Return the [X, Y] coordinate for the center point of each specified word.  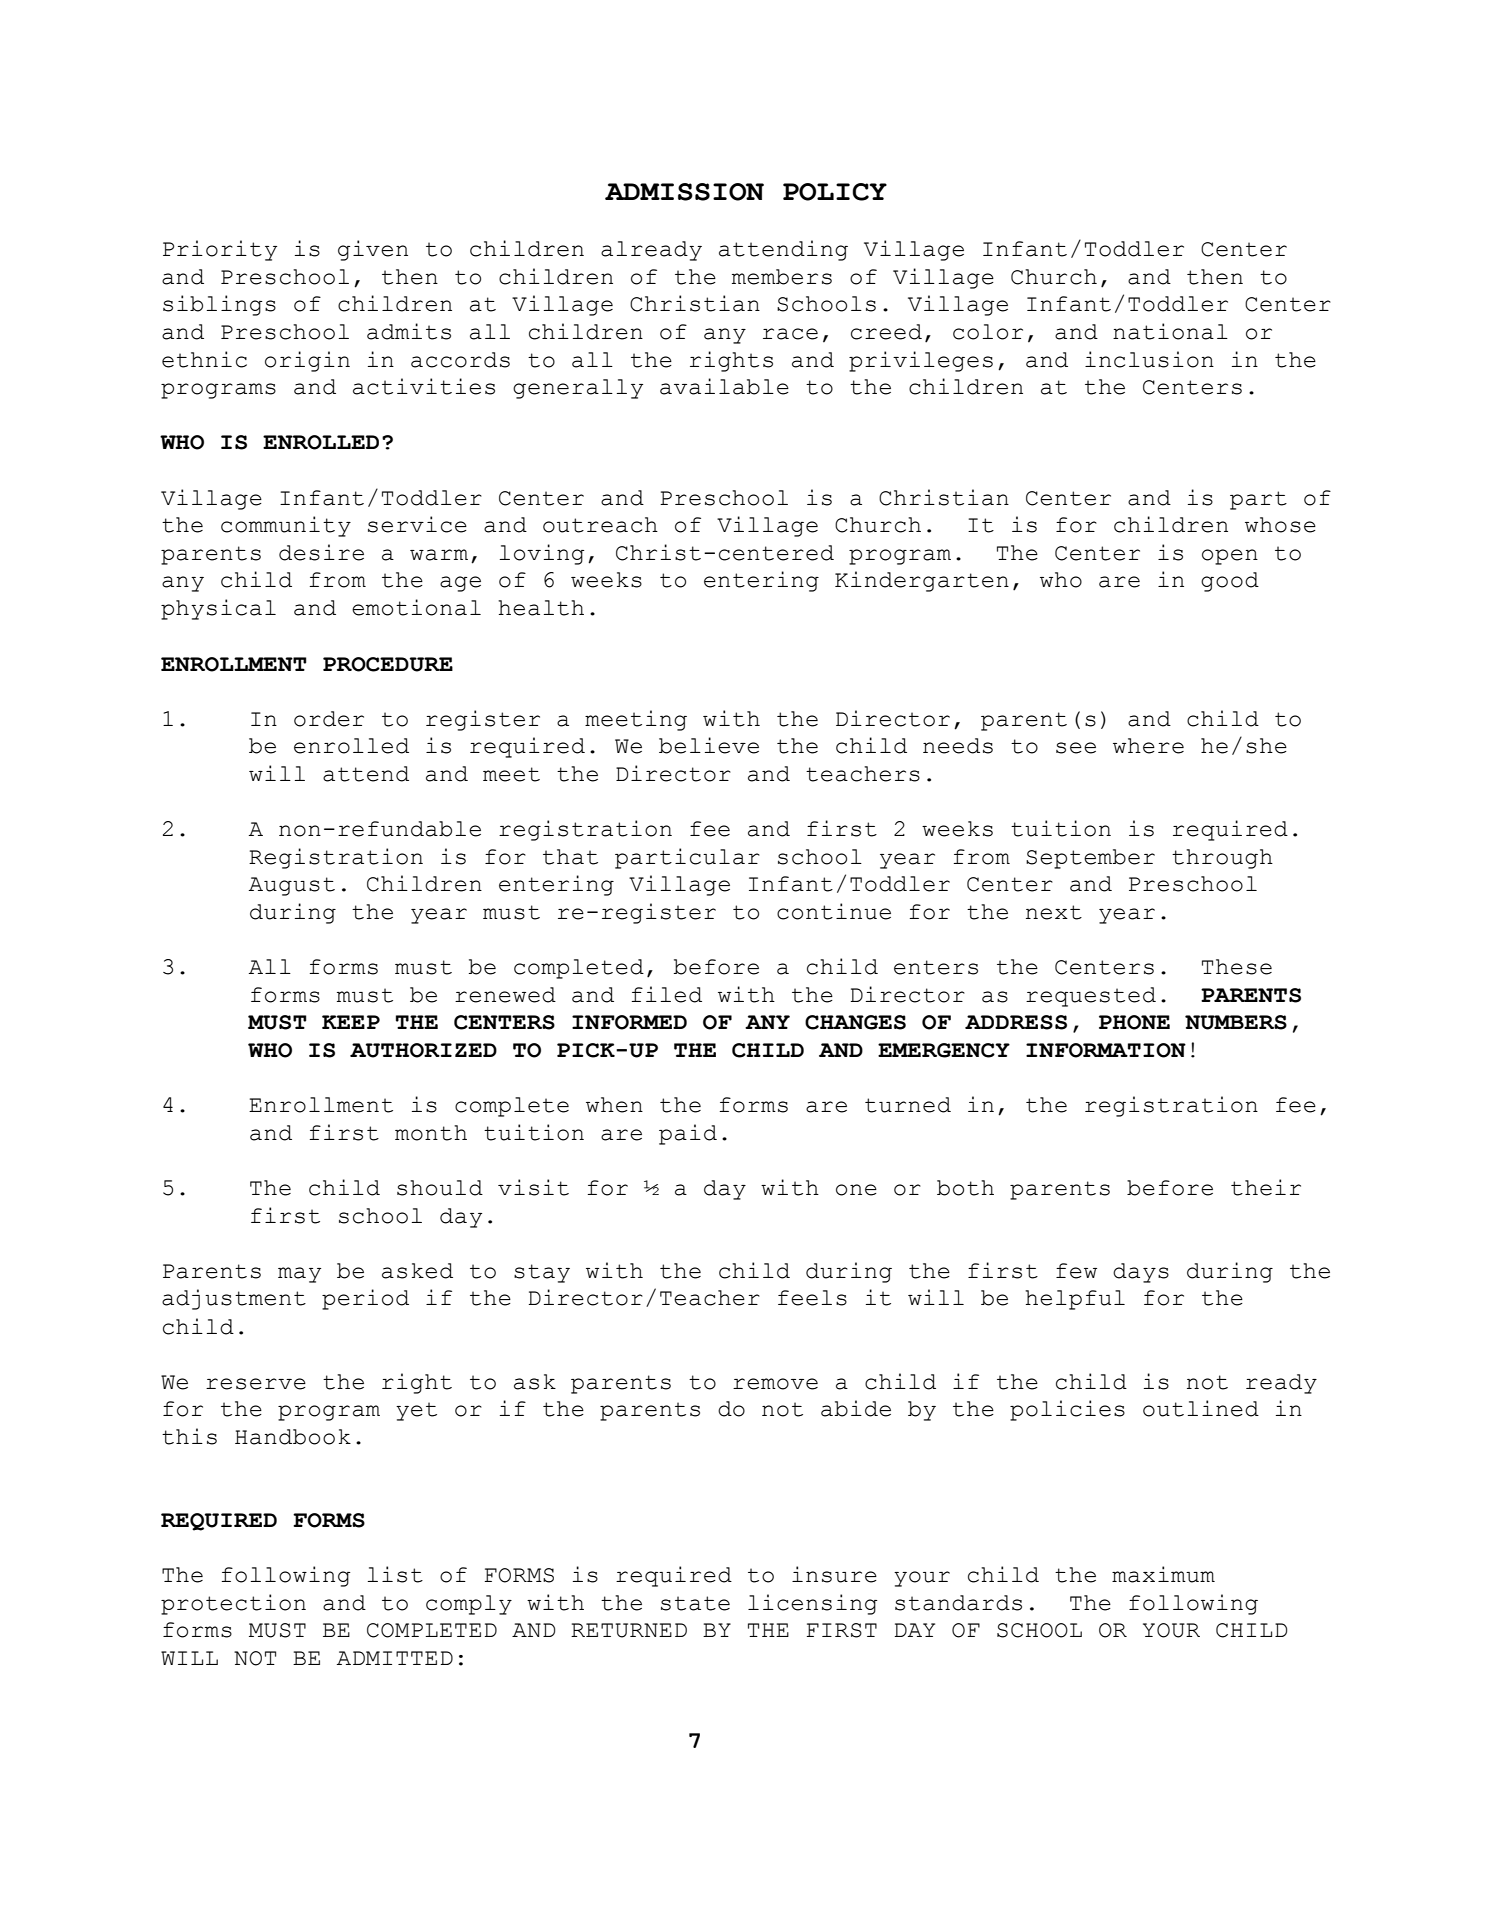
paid [688, 1134]
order [329, 719]
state [695, 1603]
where [1148, 746]
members [782, 277]
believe [709, 745]
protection [233, 1604]
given [373, 250]
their [1266, 1187]
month [431, 1133]
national [1170, 331]
